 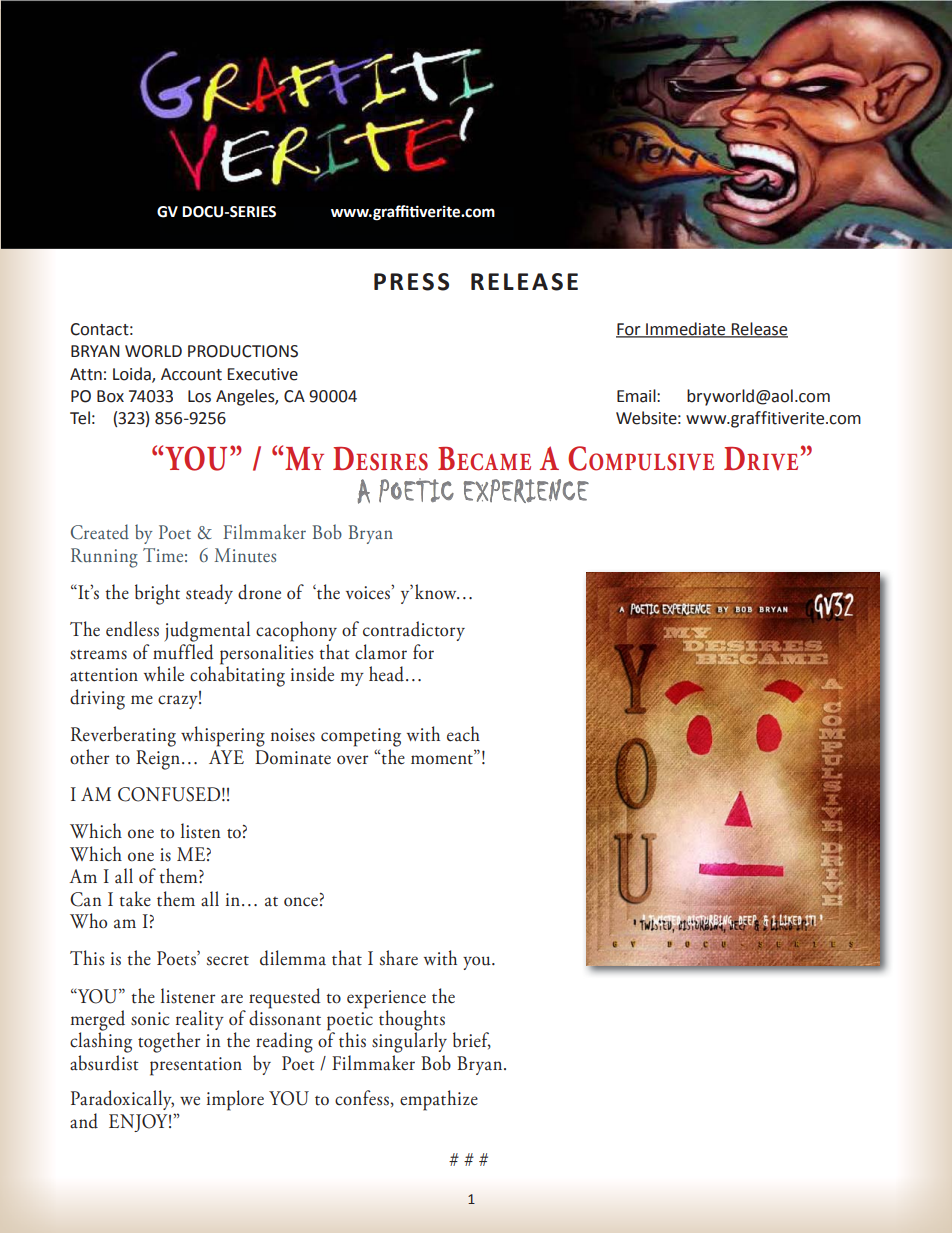 I want to click on share, so click(x=399, y=958).
